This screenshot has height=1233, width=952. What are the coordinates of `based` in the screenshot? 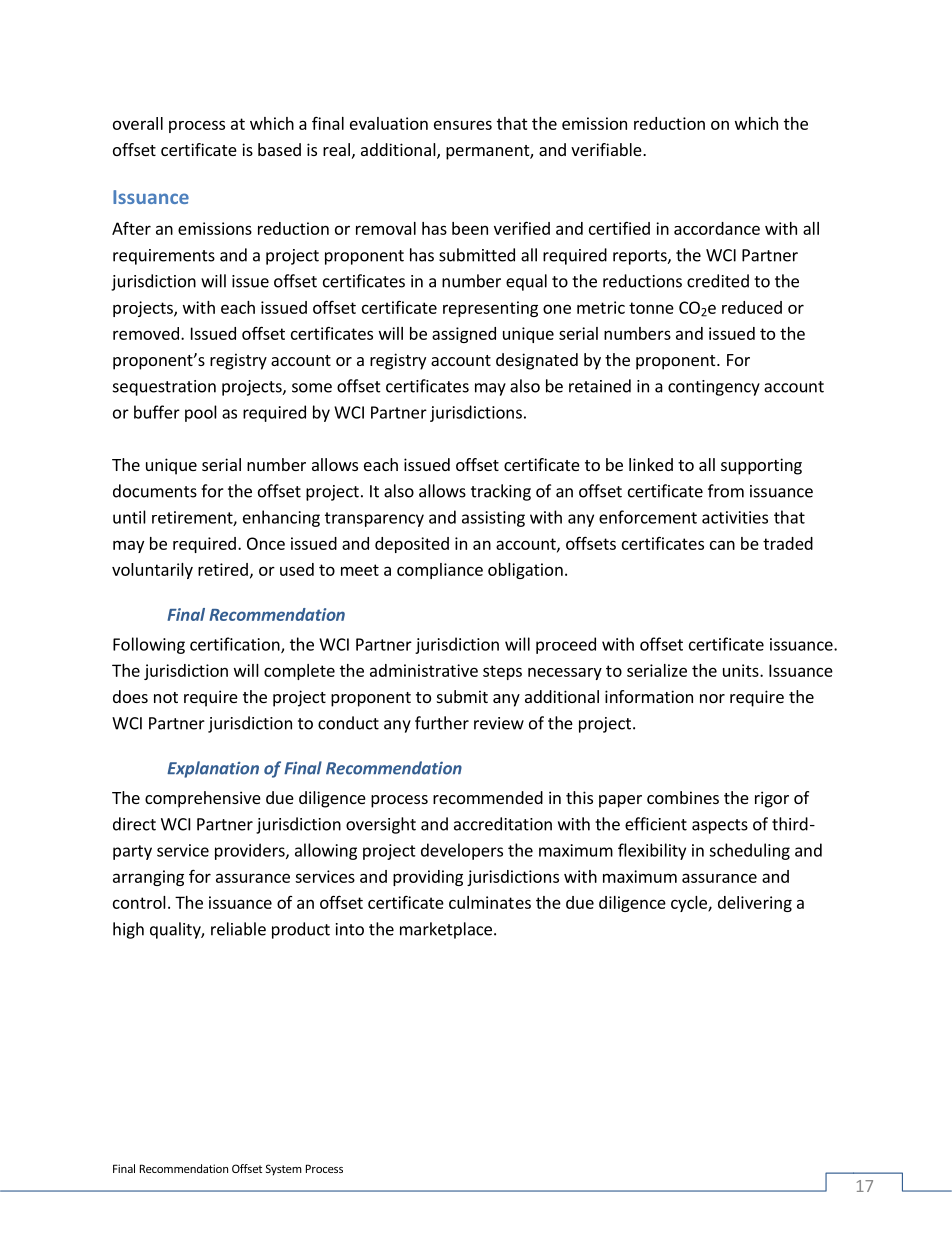 It's located at (279, 149).
